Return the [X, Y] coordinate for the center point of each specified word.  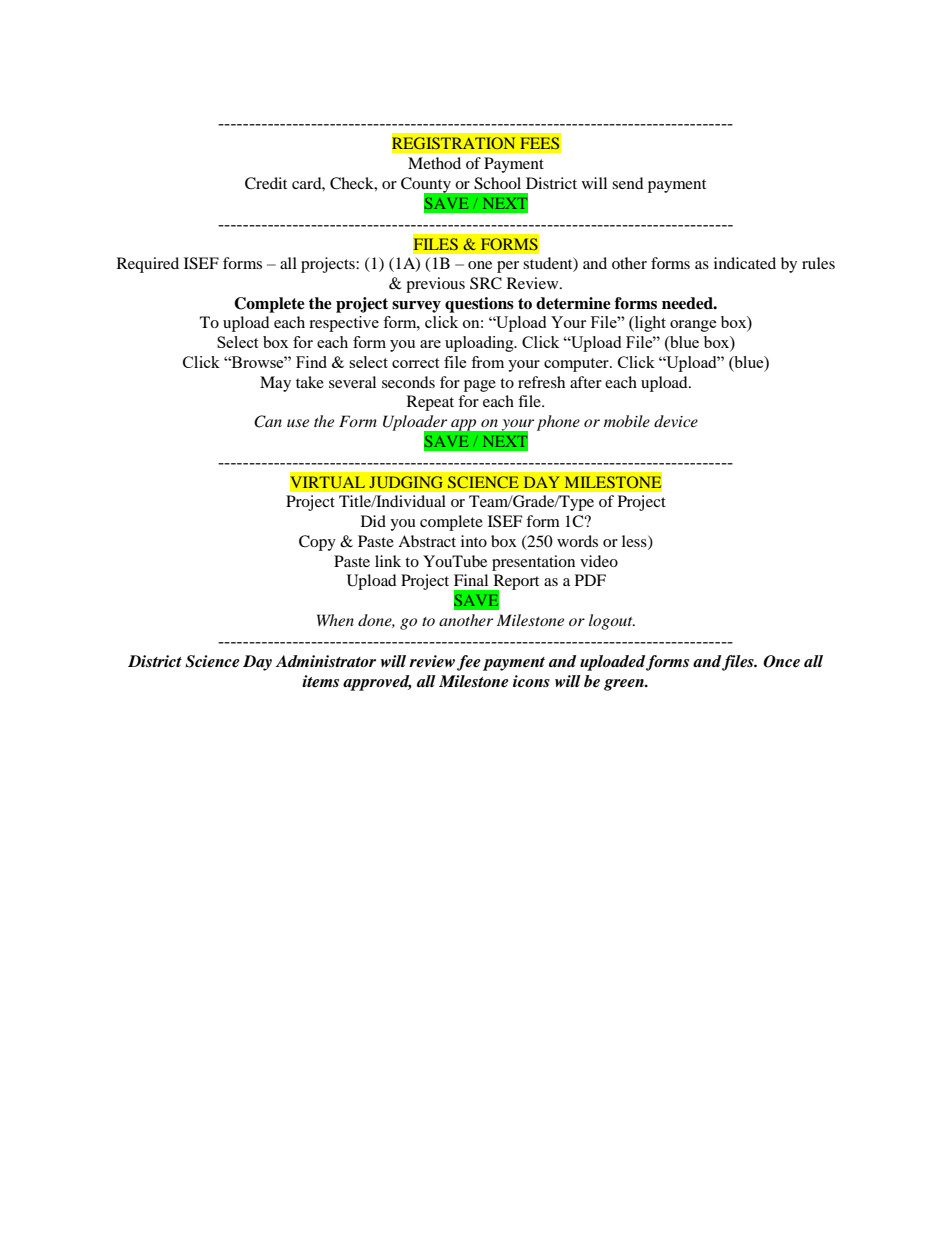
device [676, 421]
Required [148, 265]
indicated [745, 263]
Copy [317, 543]
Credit [266, 183]
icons [531, 681]
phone [558, 423]
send [628, 183]
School [497, 183]
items [320, 681]
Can [268, 421]
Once [781, 661]
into [474, 541]
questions [479, 305]
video [599, 561]
